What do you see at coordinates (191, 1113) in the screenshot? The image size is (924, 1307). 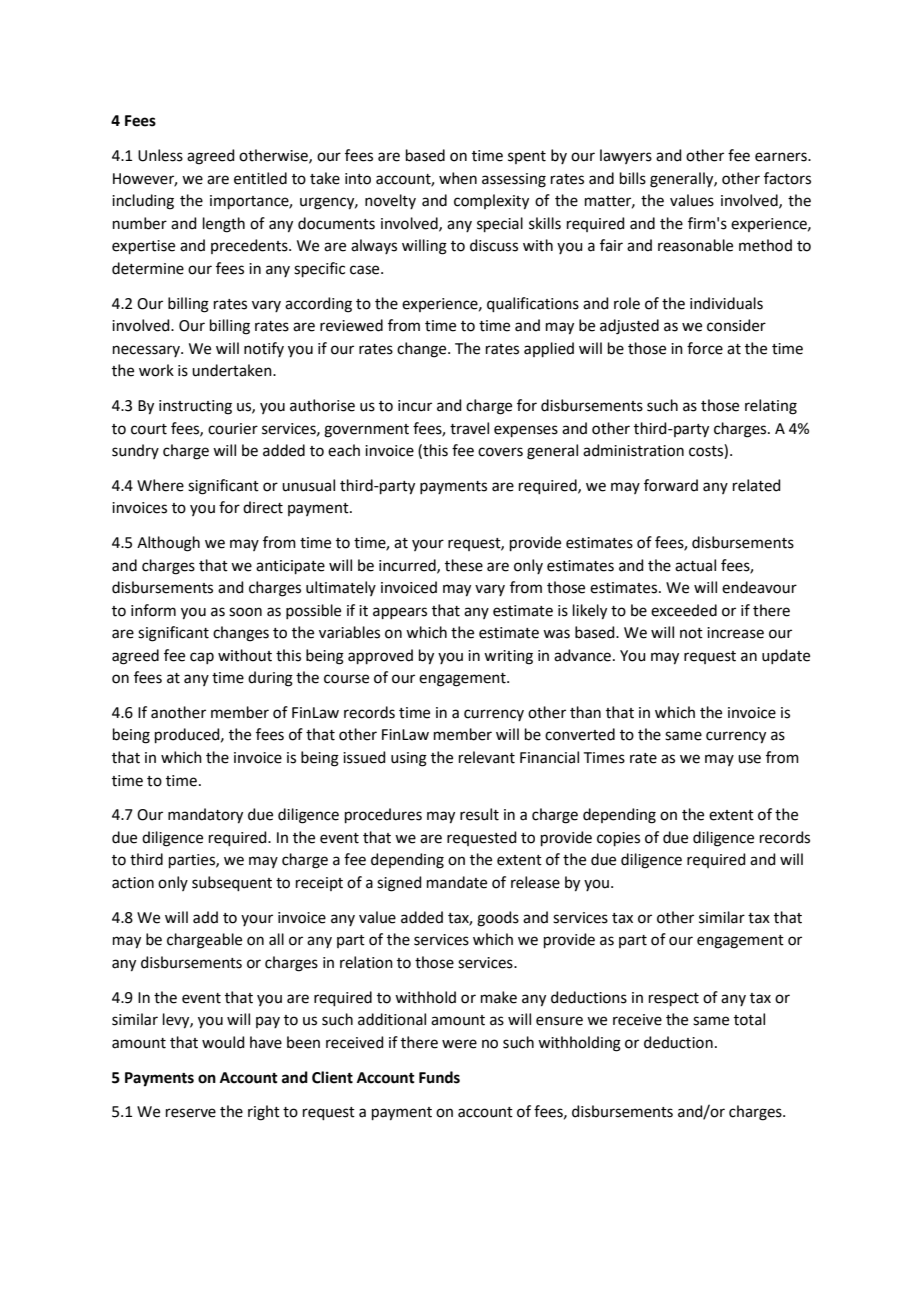 I see `reserve` at bounding box center [191, 1113].
